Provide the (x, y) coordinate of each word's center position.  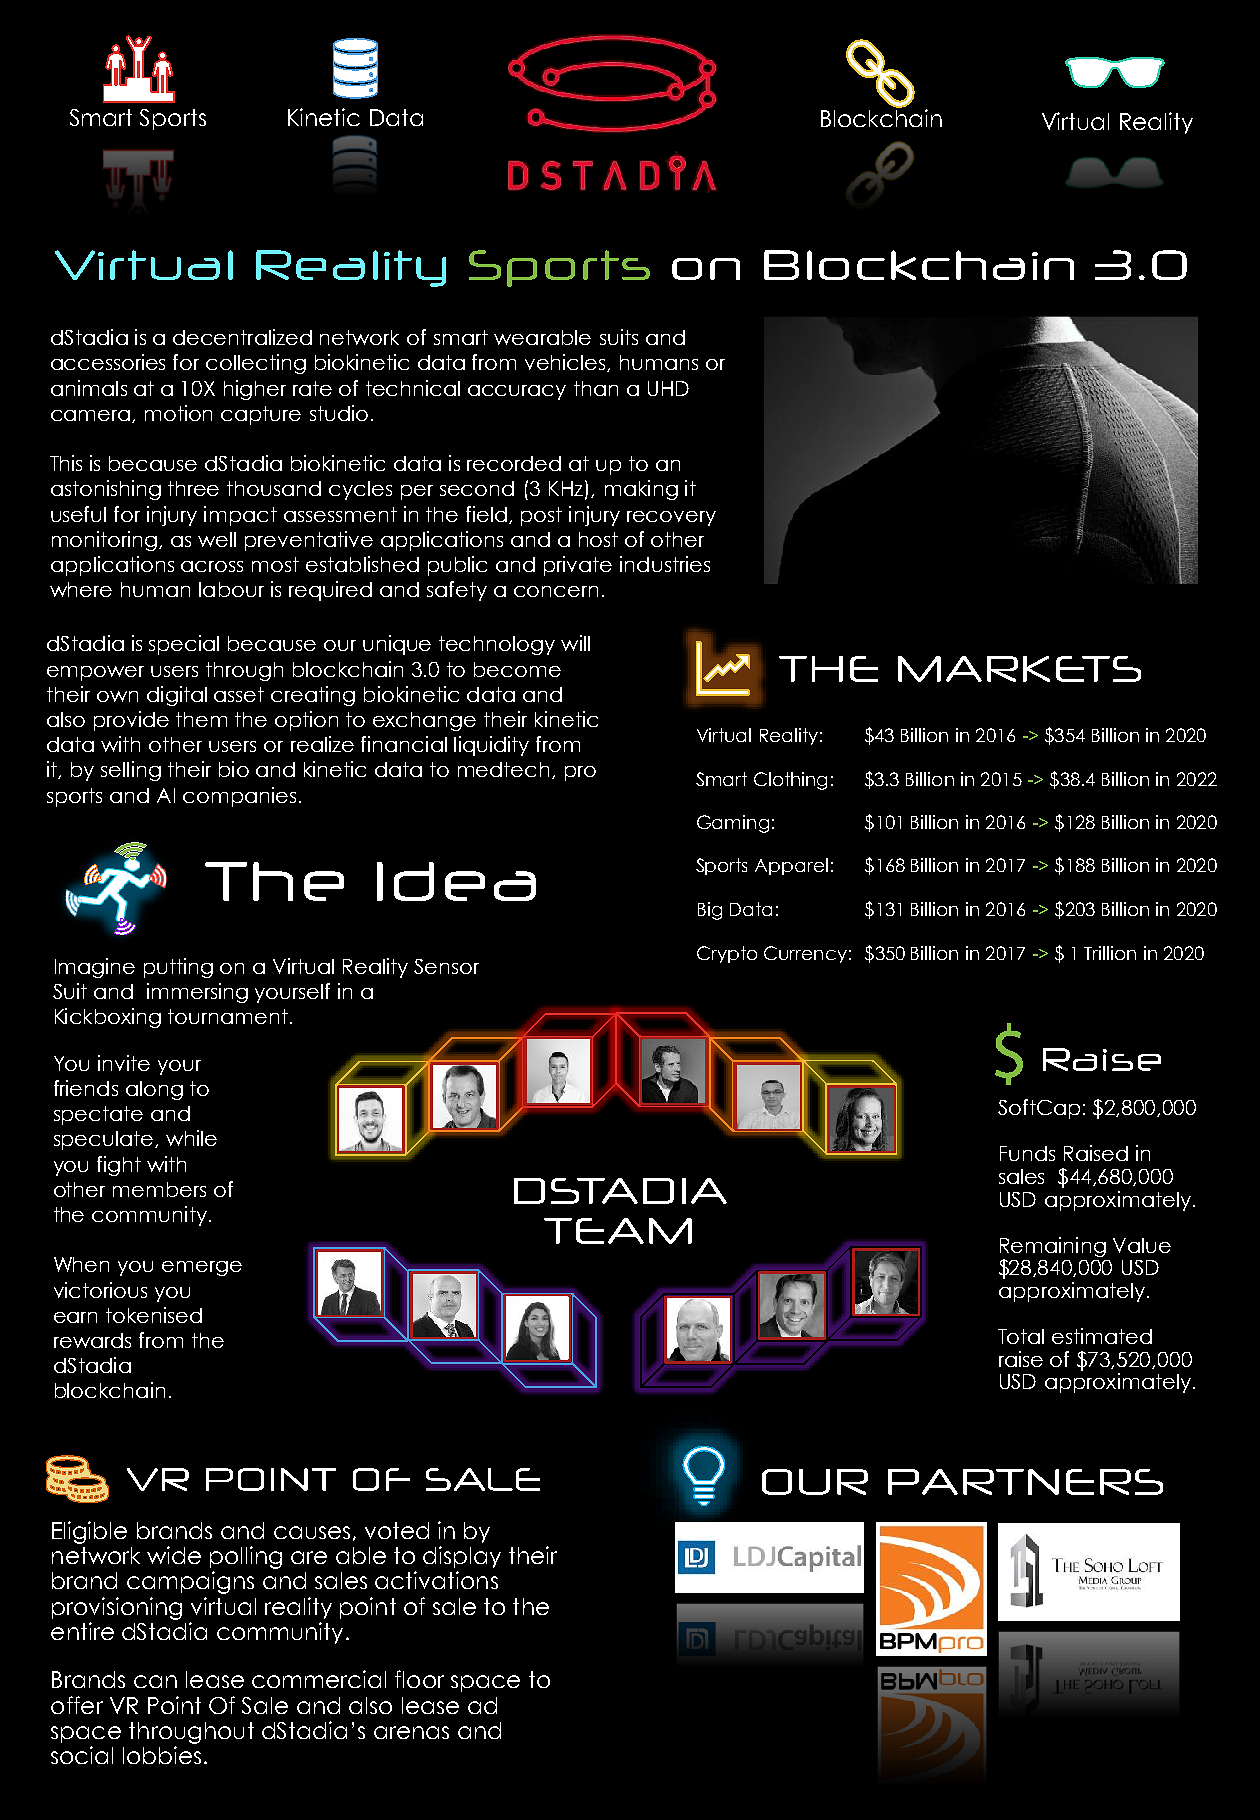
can (155, 1681)
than (596, 388)
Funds (1027, 1153)
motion (178, 413)
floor (419, 1679)
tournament (228, 1016)
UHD (668, 388)
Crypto (727, 954)
